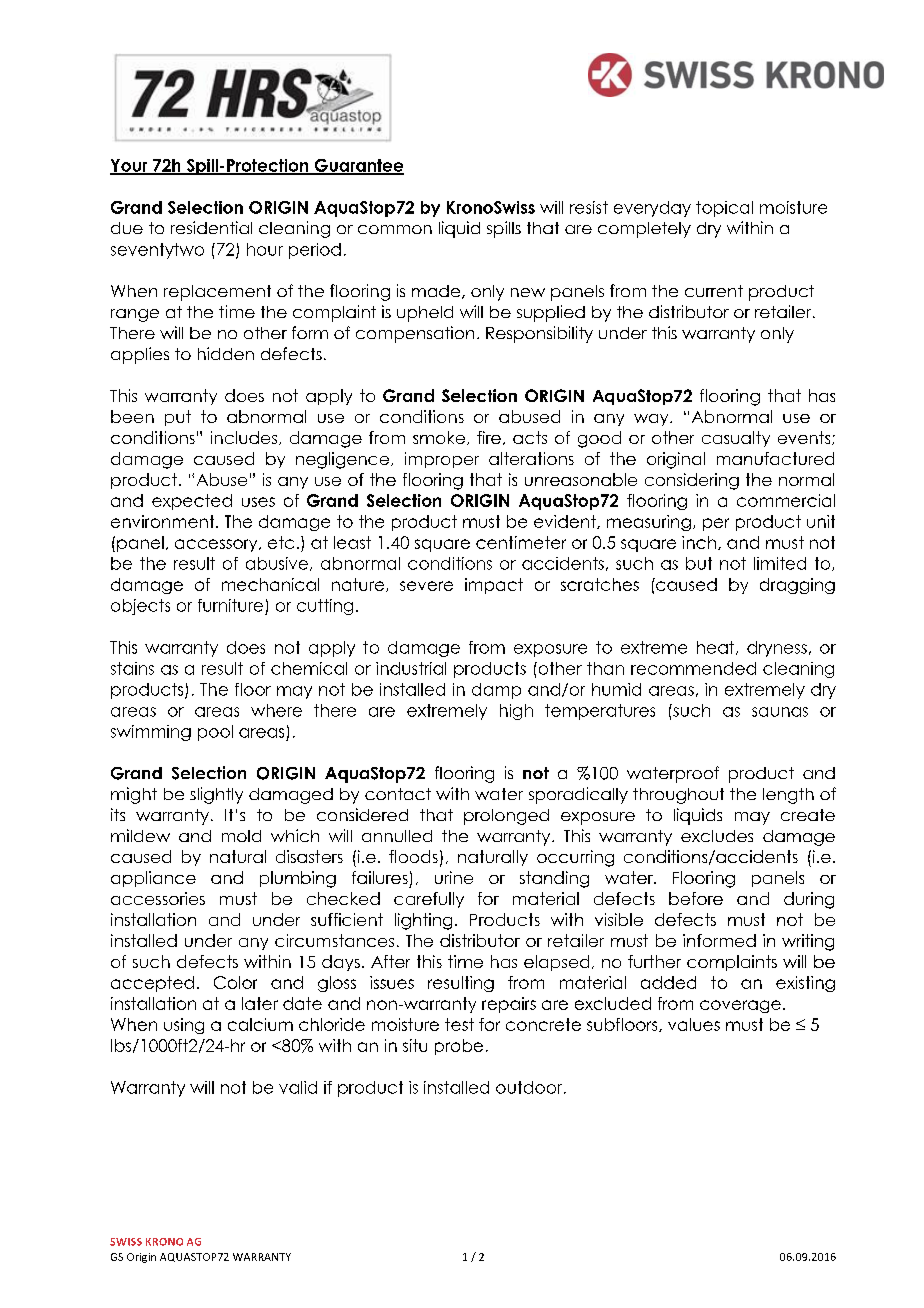  Describe the element at coordinates (395, 229) in the document. I see `common` at that location.
